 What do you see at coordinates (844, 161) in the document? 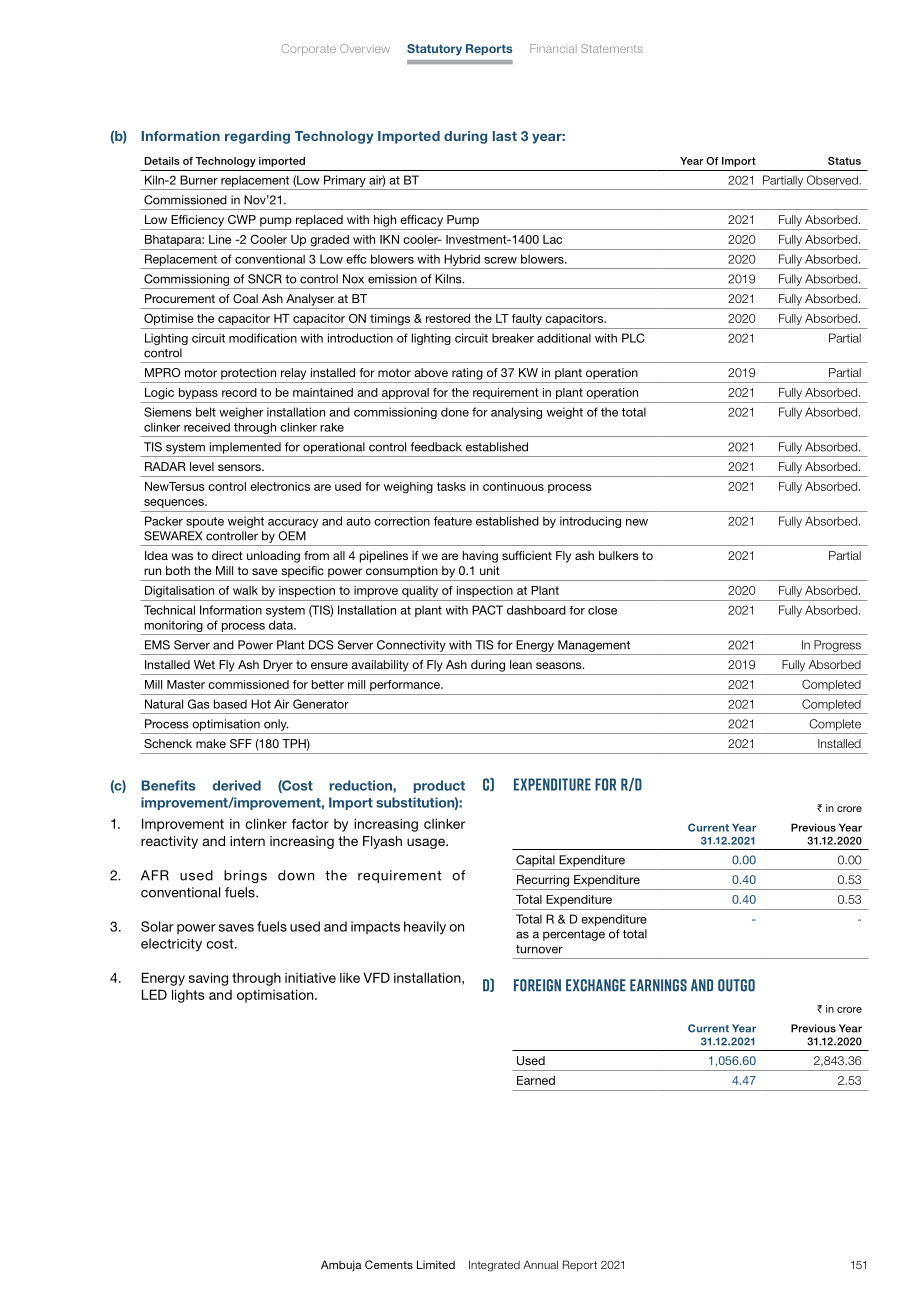
I see `Status` at bounding box center [844, 161].
